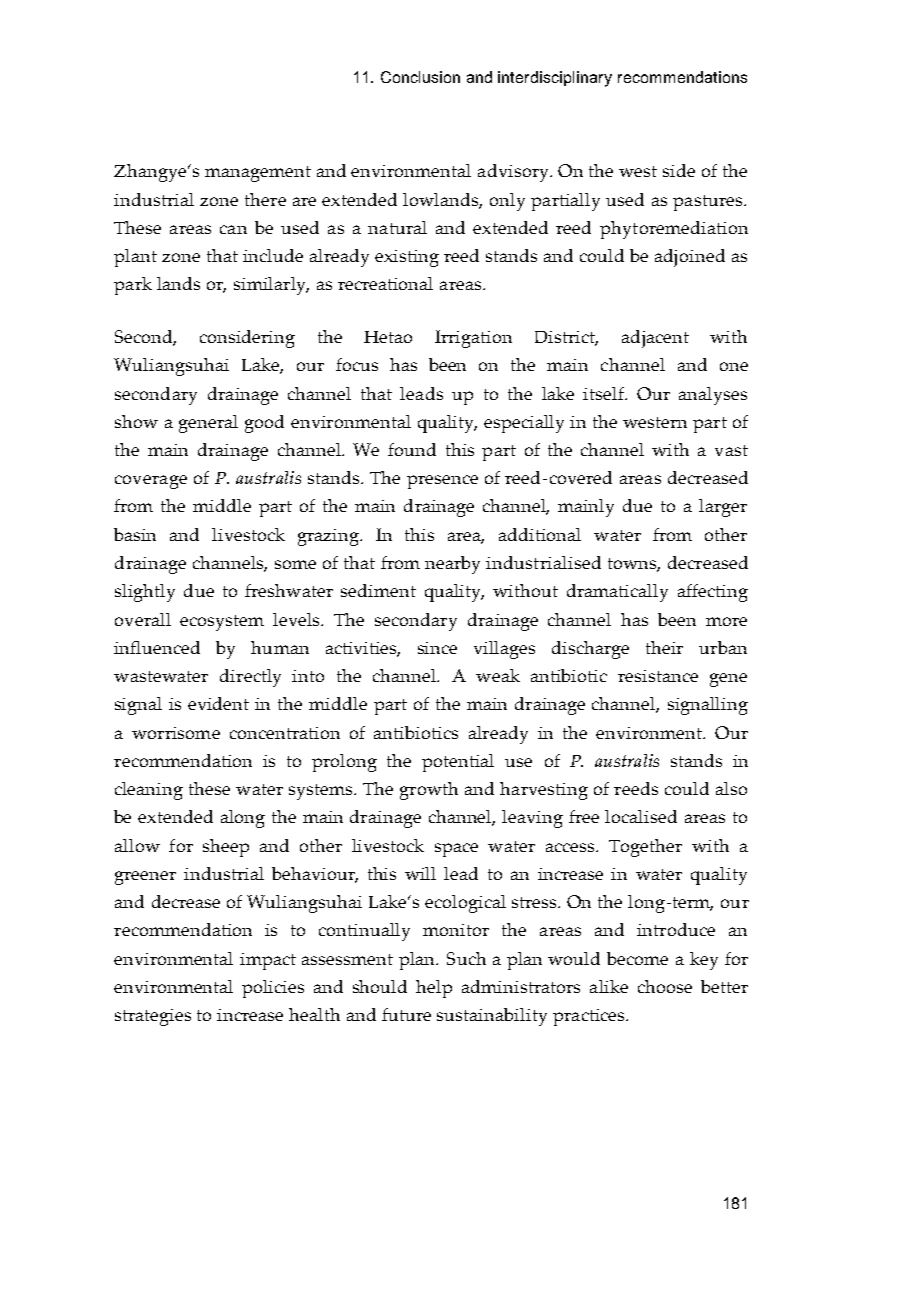 The height and width of the page is (1316, 915). What do you see at coordinates (641, 816) in the page?
I see `localised` at bounding box center [641, 816].
